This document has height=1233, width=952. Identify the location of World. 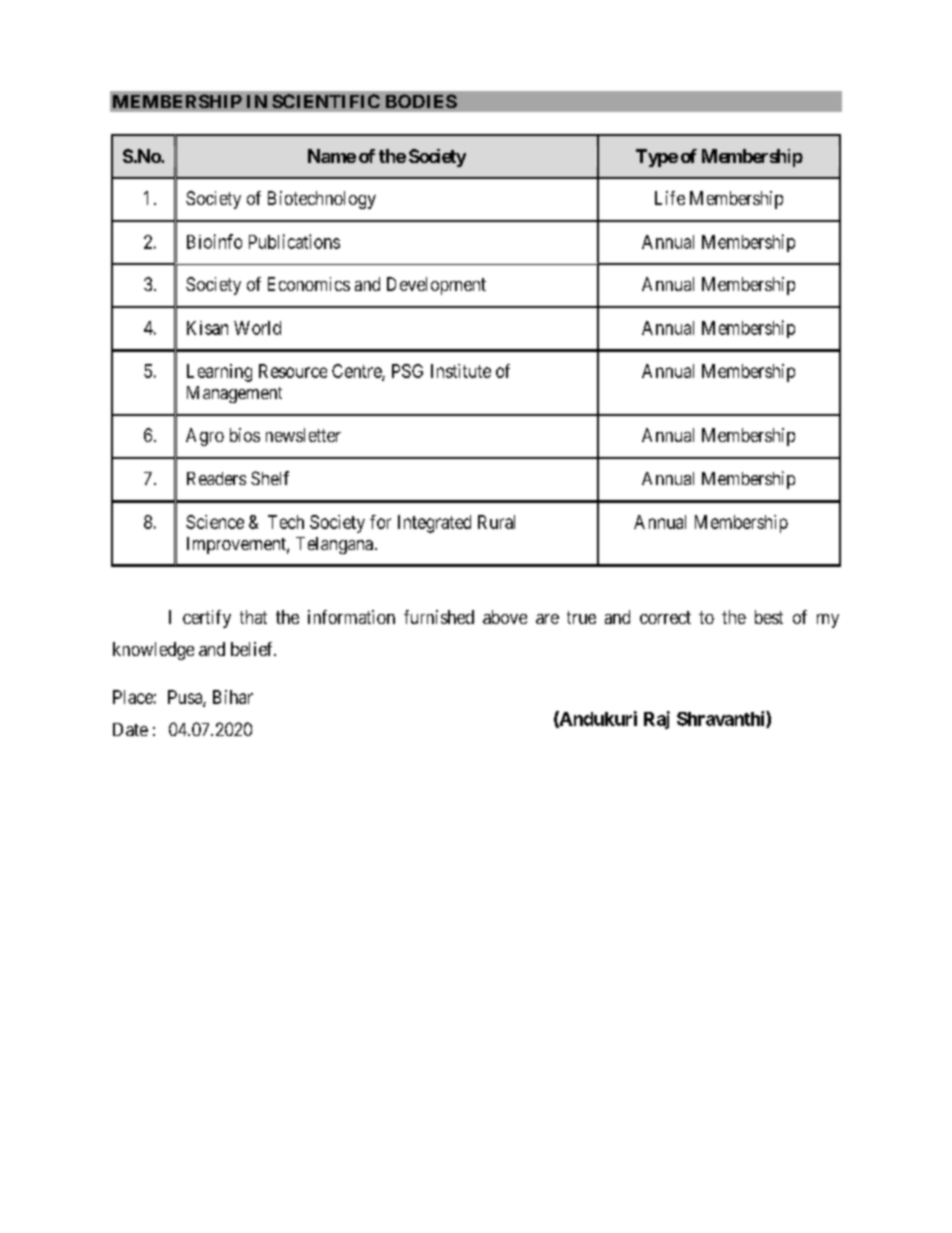
(257, 328).
